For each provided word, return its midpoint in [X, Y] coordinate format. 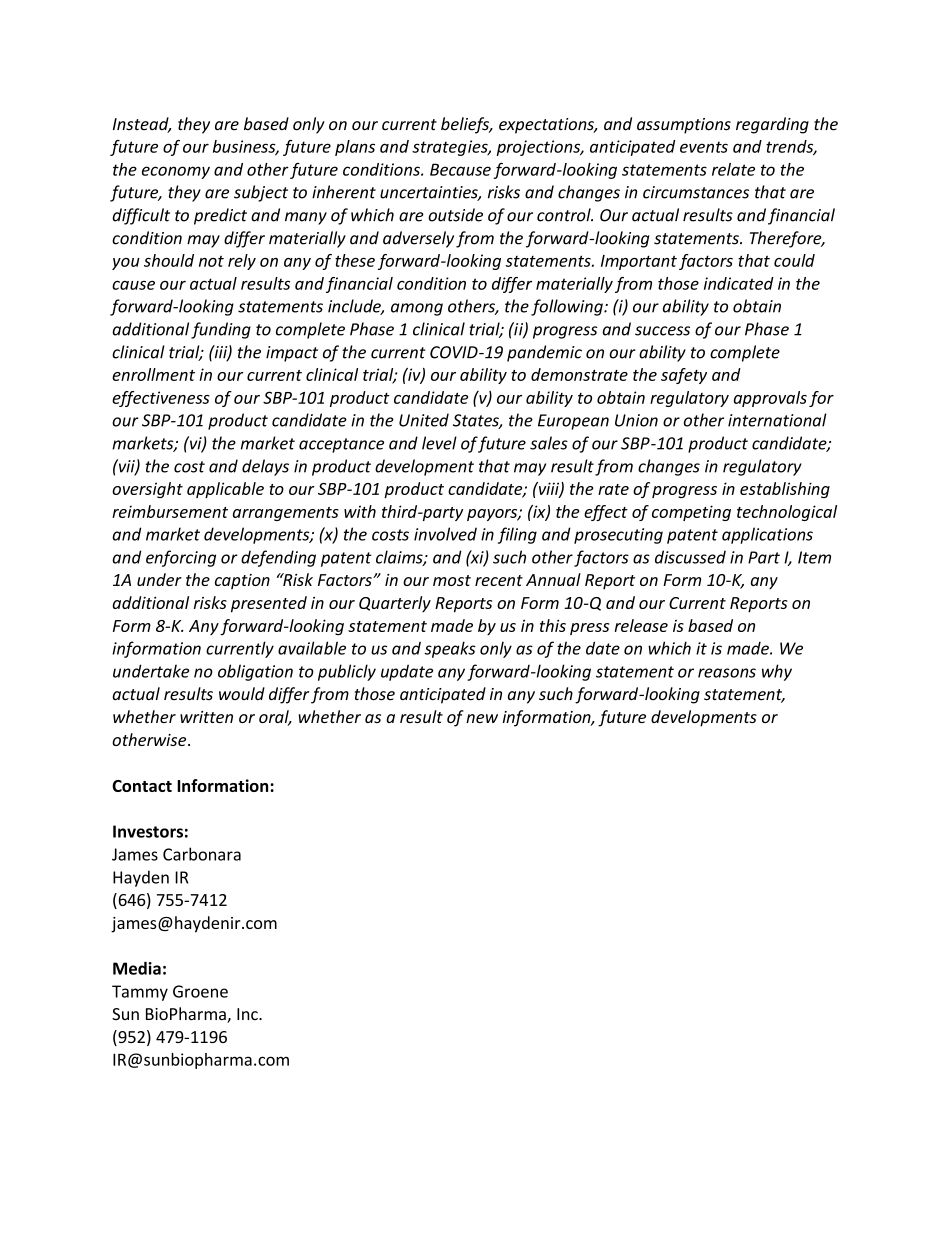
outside [455, 215]
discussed [690, 557]
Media [137, 968]
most [452, 580]
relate [733, 169]
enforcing [181, 558]
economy [176, 172]
